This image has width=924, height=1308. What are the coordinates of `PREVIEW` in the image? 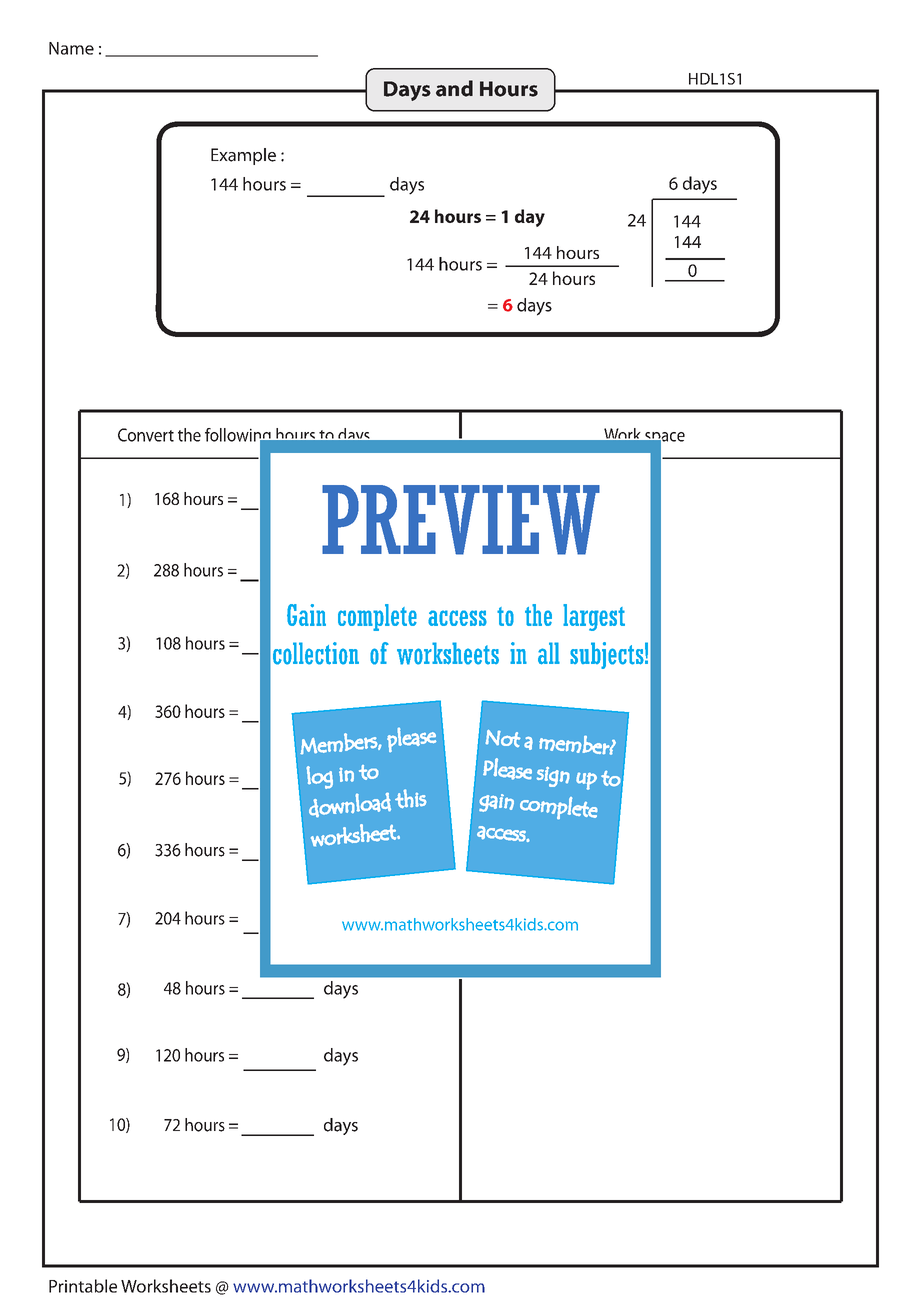 It's located at (461, 520).
